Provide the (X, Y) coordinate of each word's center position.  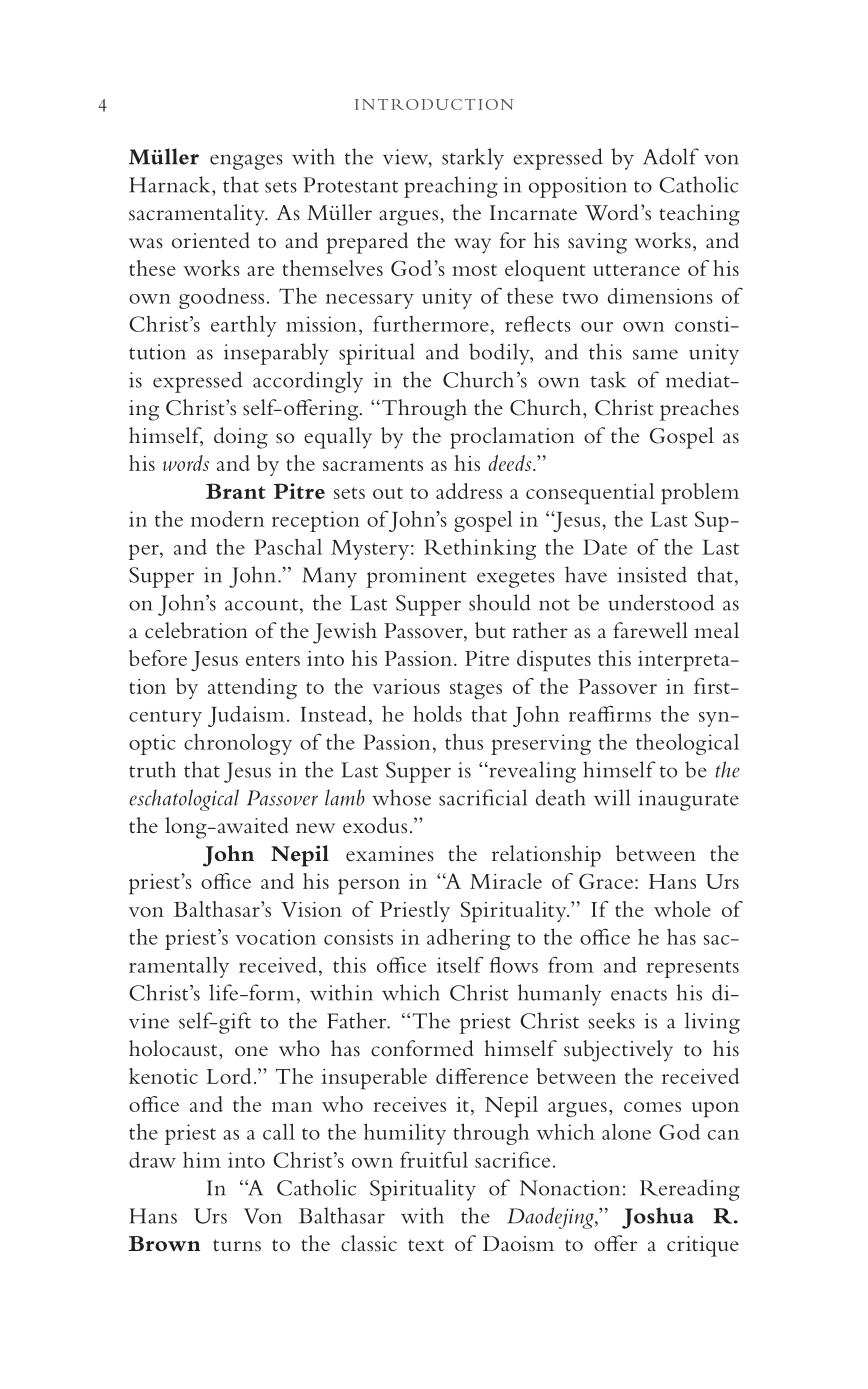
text (426, 1245)
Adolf (671, 156)
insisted (652, 574)
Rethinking (480, 549)
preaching (451, 187)
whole (682, 909)
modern (228, 519)
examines (390, 854)
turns (237, 1245)
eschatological (184, 800)
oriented (211, 240)
